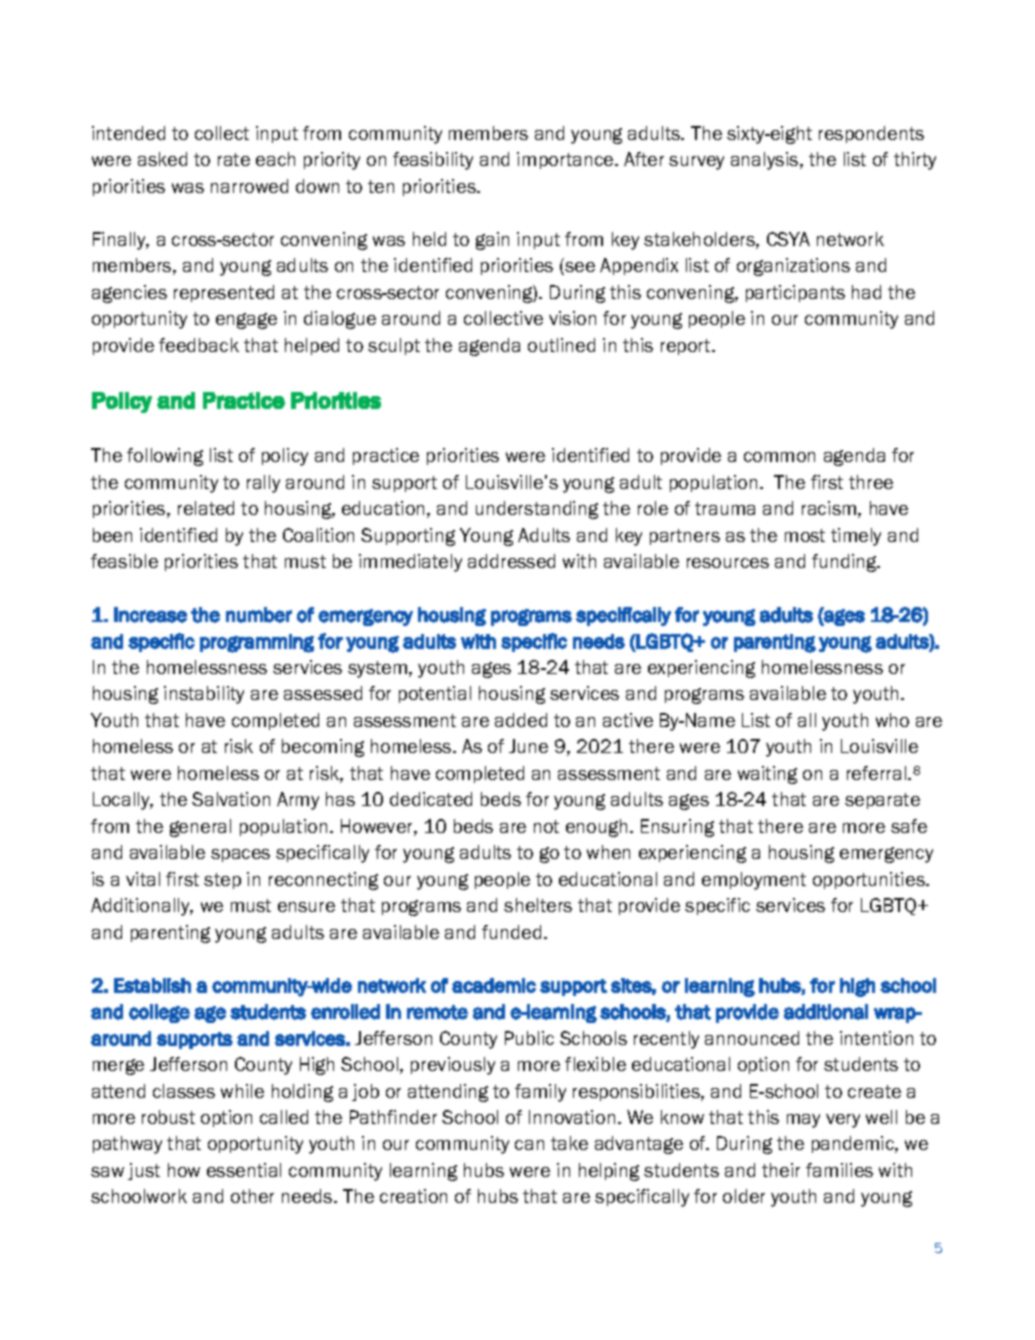 This page has height=1340, width=1035. What do you see at coordinates (206, 508) in the page?
I see `related` at bounding box center [206, 508].
